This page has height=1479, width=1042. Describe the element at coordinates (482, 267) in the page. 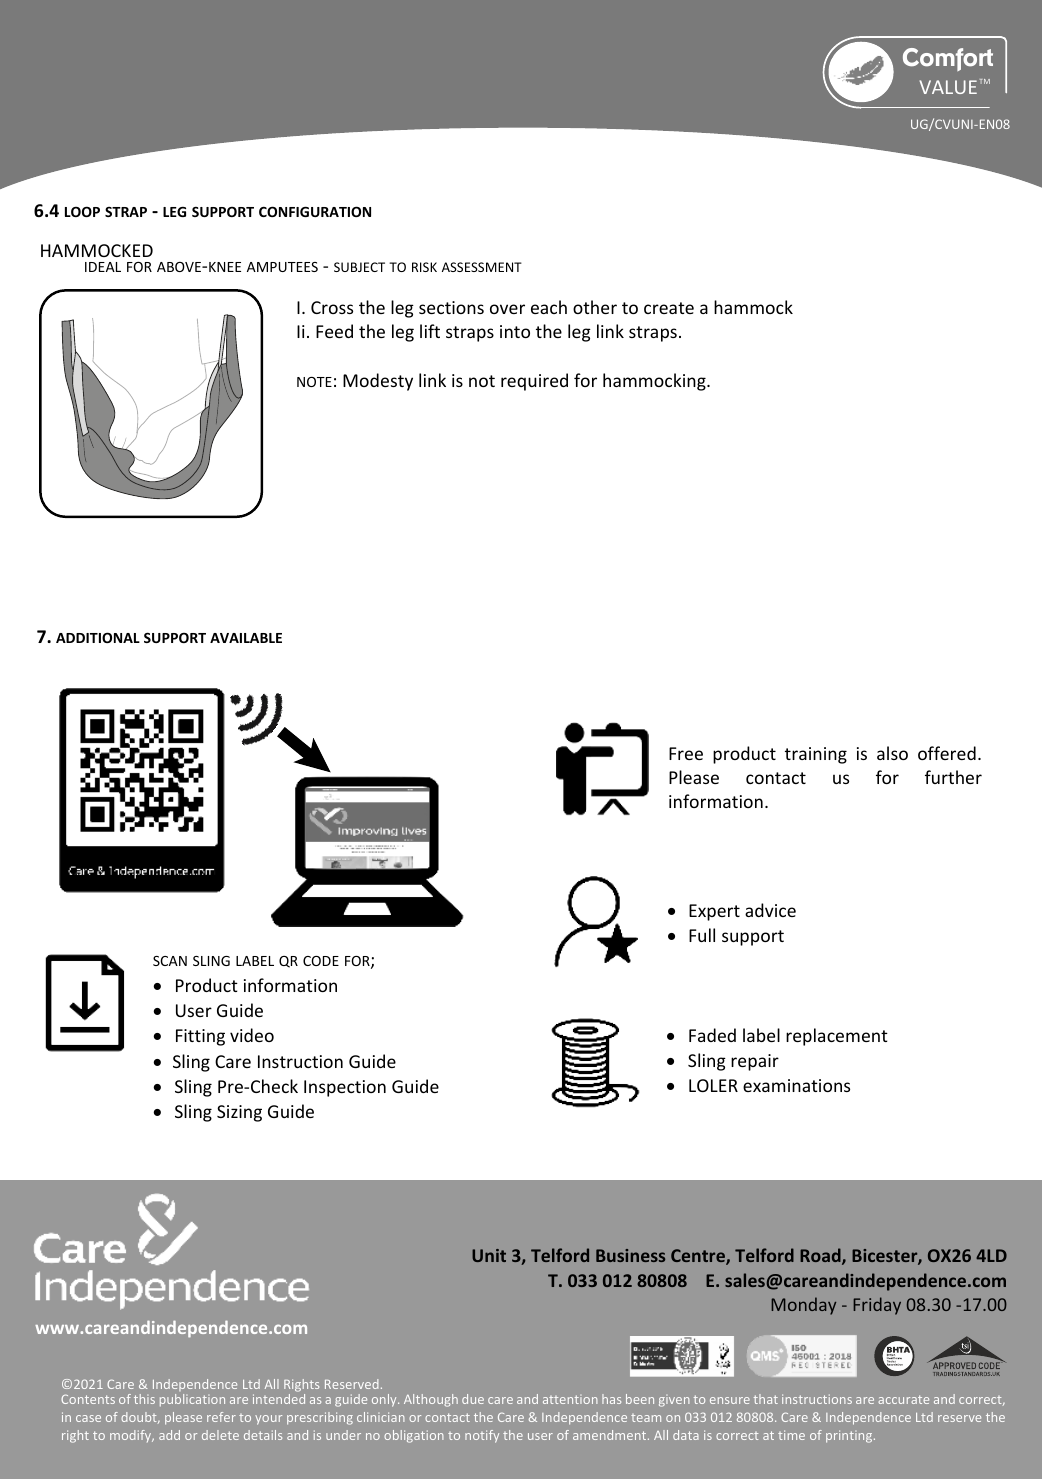

I see `ASSESSMENT` at that location.
